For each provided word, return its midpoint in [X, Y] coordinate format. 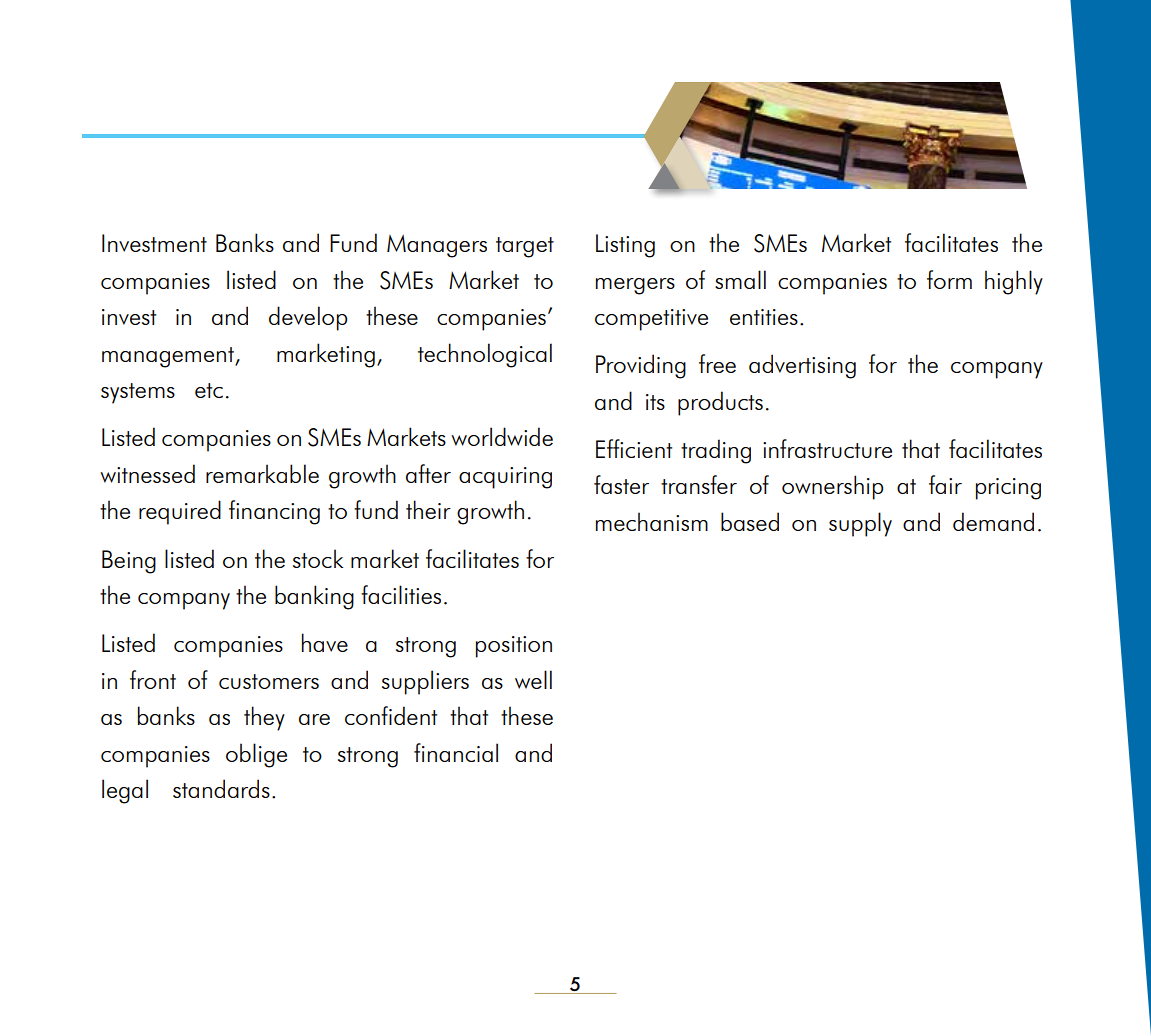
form [949, 279]
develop [308, 318]
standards [221, 788]
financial [456, 752]
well [533, 679]
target [525, 247]
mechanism [652, 521]
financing [274, 512]
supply [860, 524]
